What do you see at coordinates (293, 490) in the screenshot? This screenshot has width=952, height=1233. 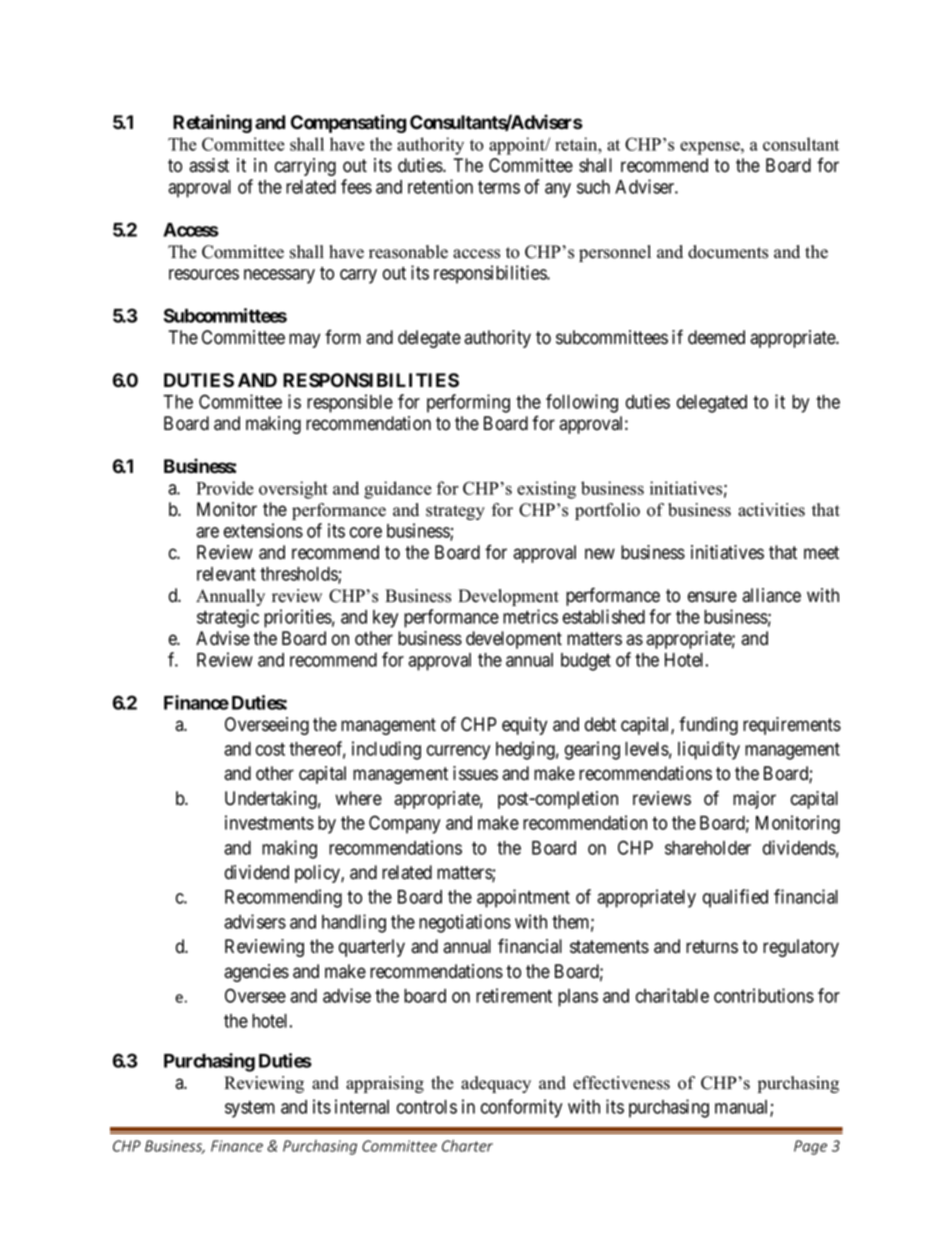 I see `oversight` at bounding box center [293, 490].
